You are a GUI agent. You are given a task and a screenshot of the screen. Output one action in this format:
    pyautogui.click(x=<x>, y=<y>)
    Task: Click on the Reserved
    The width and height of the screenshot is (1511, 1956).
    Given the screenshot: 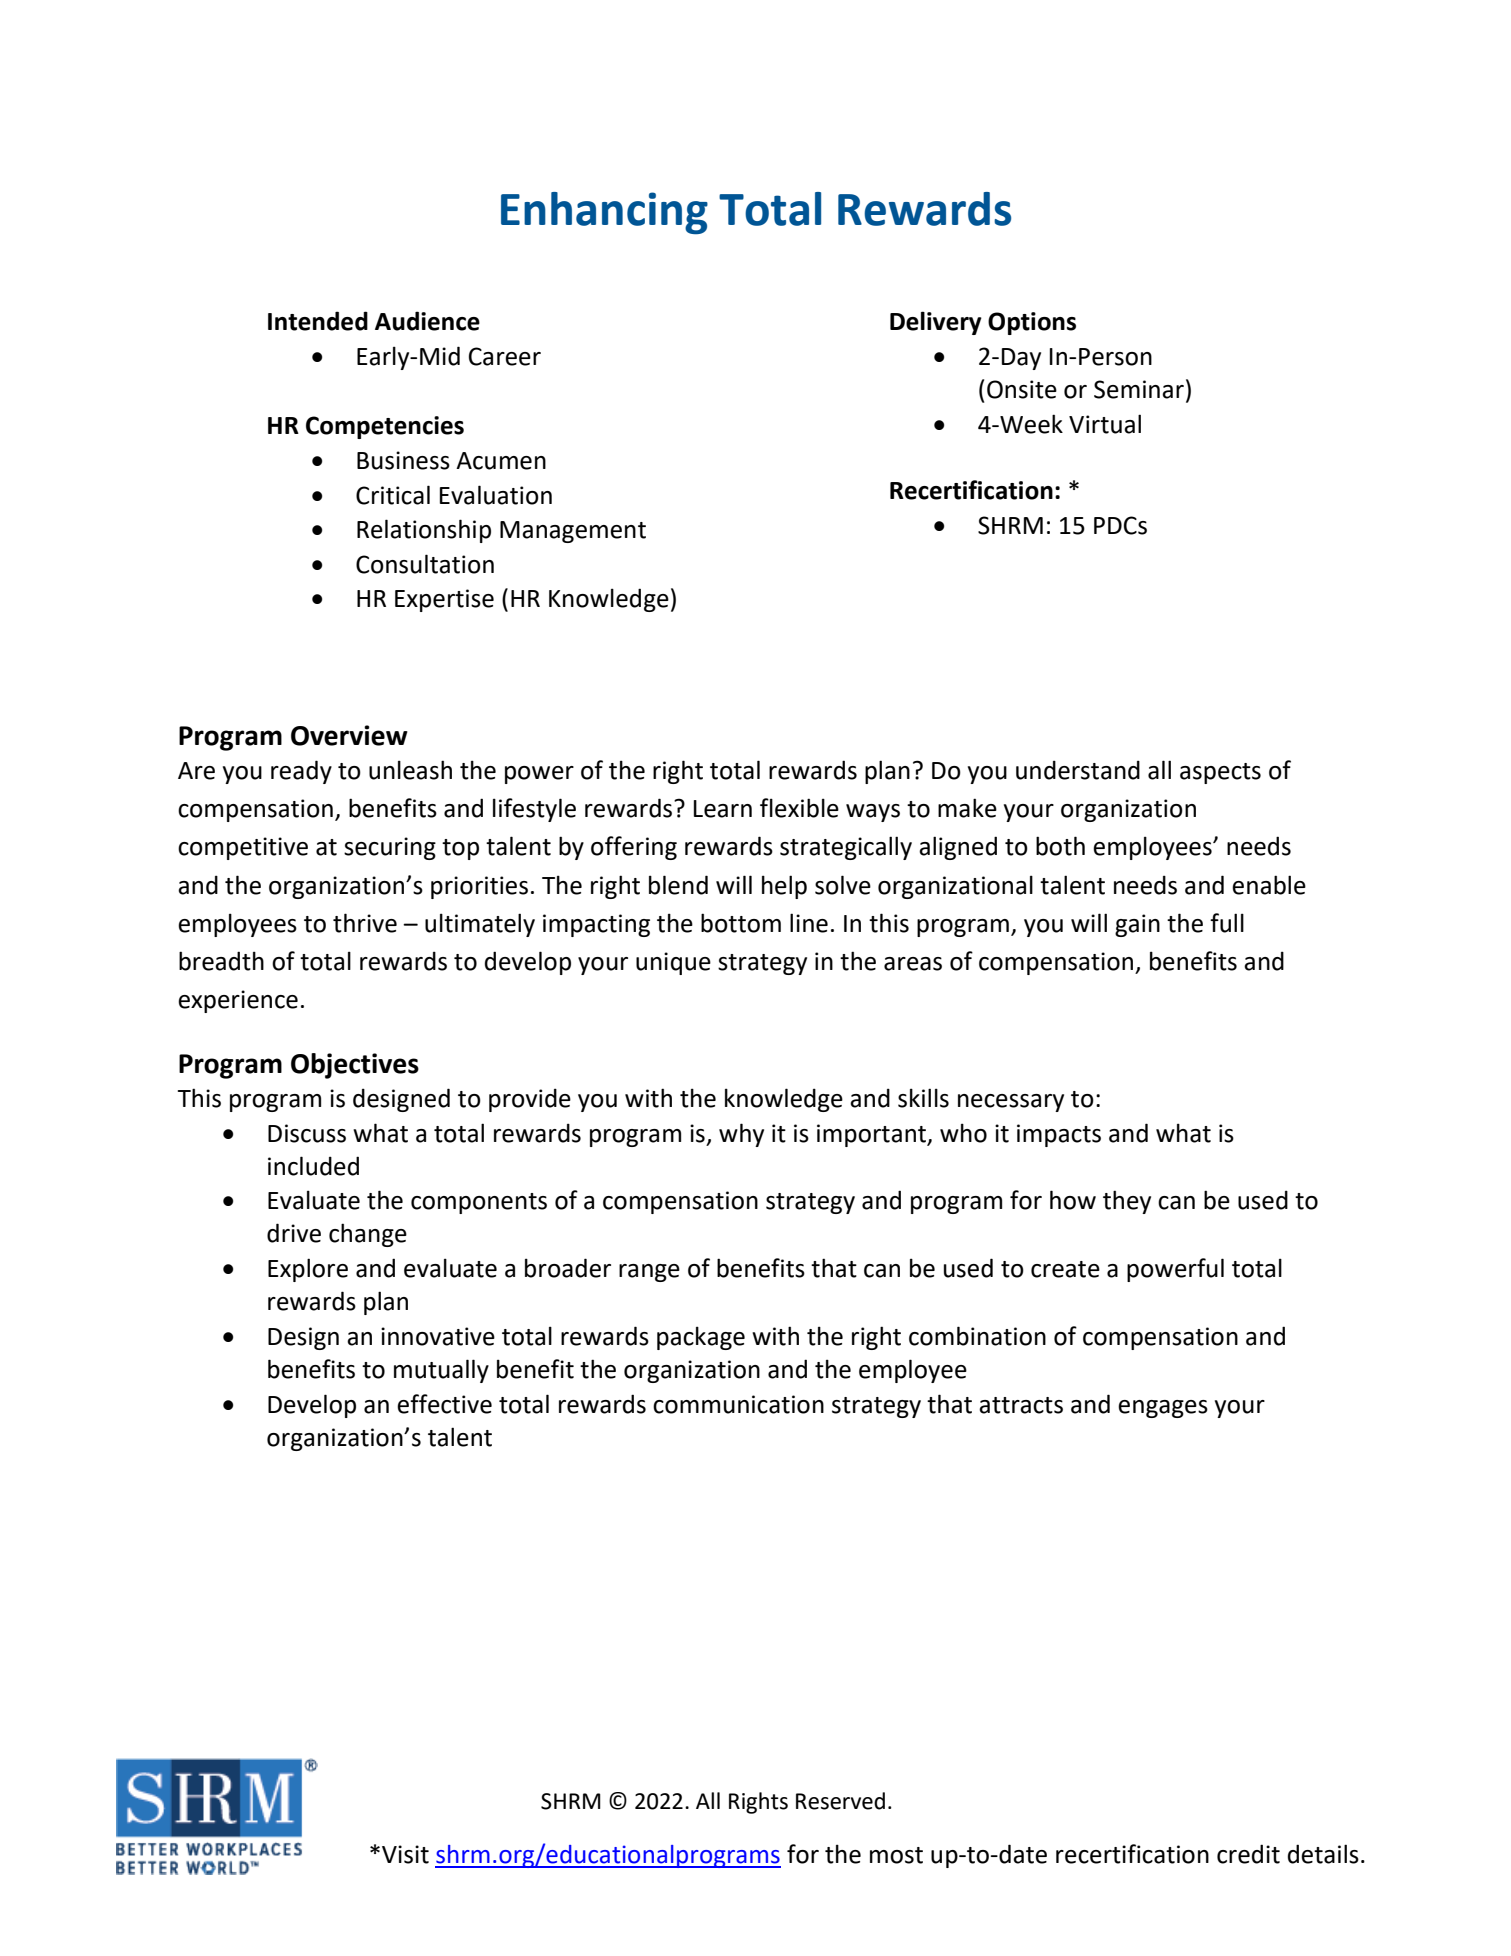 What is the action you would take?
    pyautogui.click(x=840, y=1801)
